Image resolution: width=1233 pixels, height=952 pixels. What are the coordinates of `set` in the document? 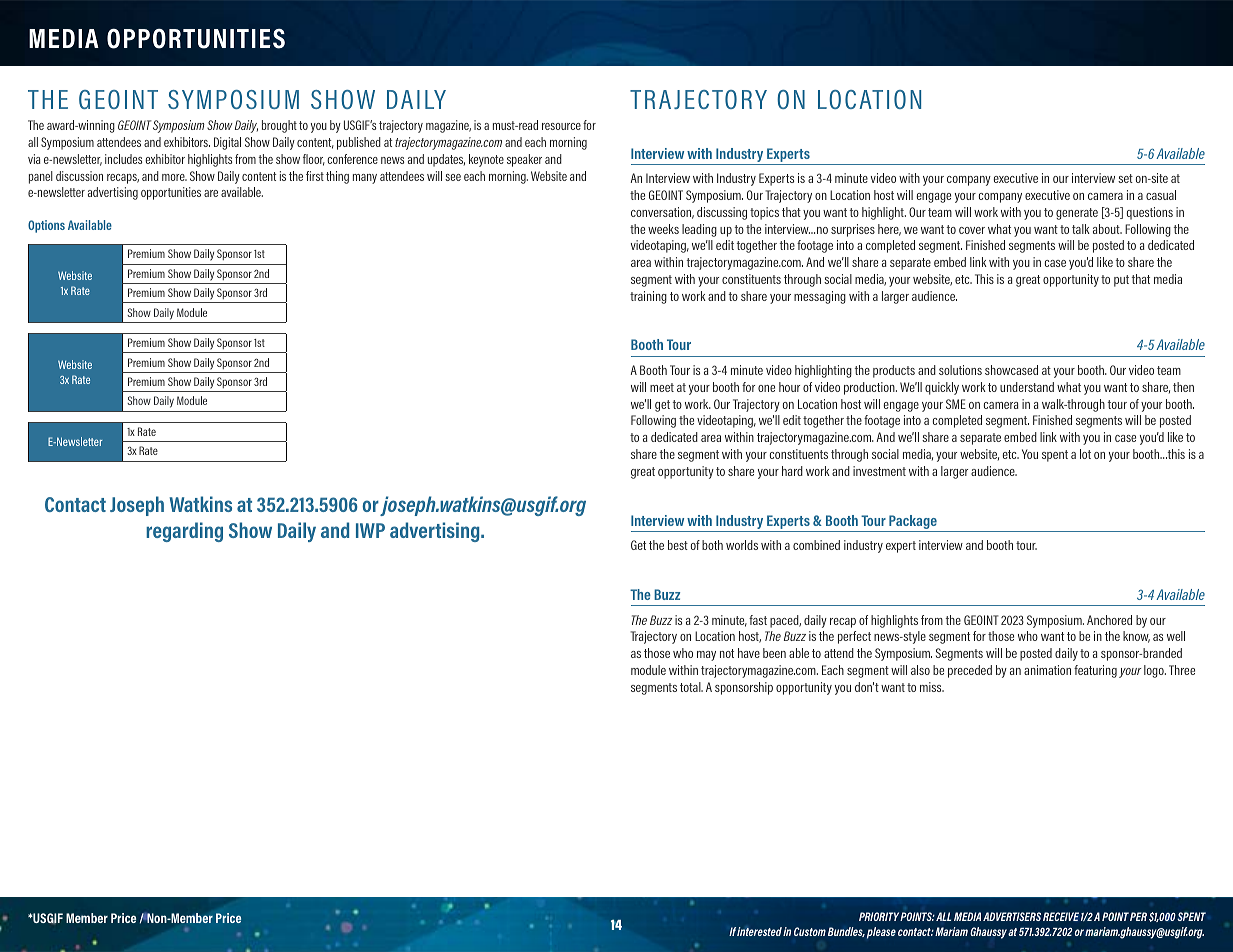 It's located at (1125, 178).
